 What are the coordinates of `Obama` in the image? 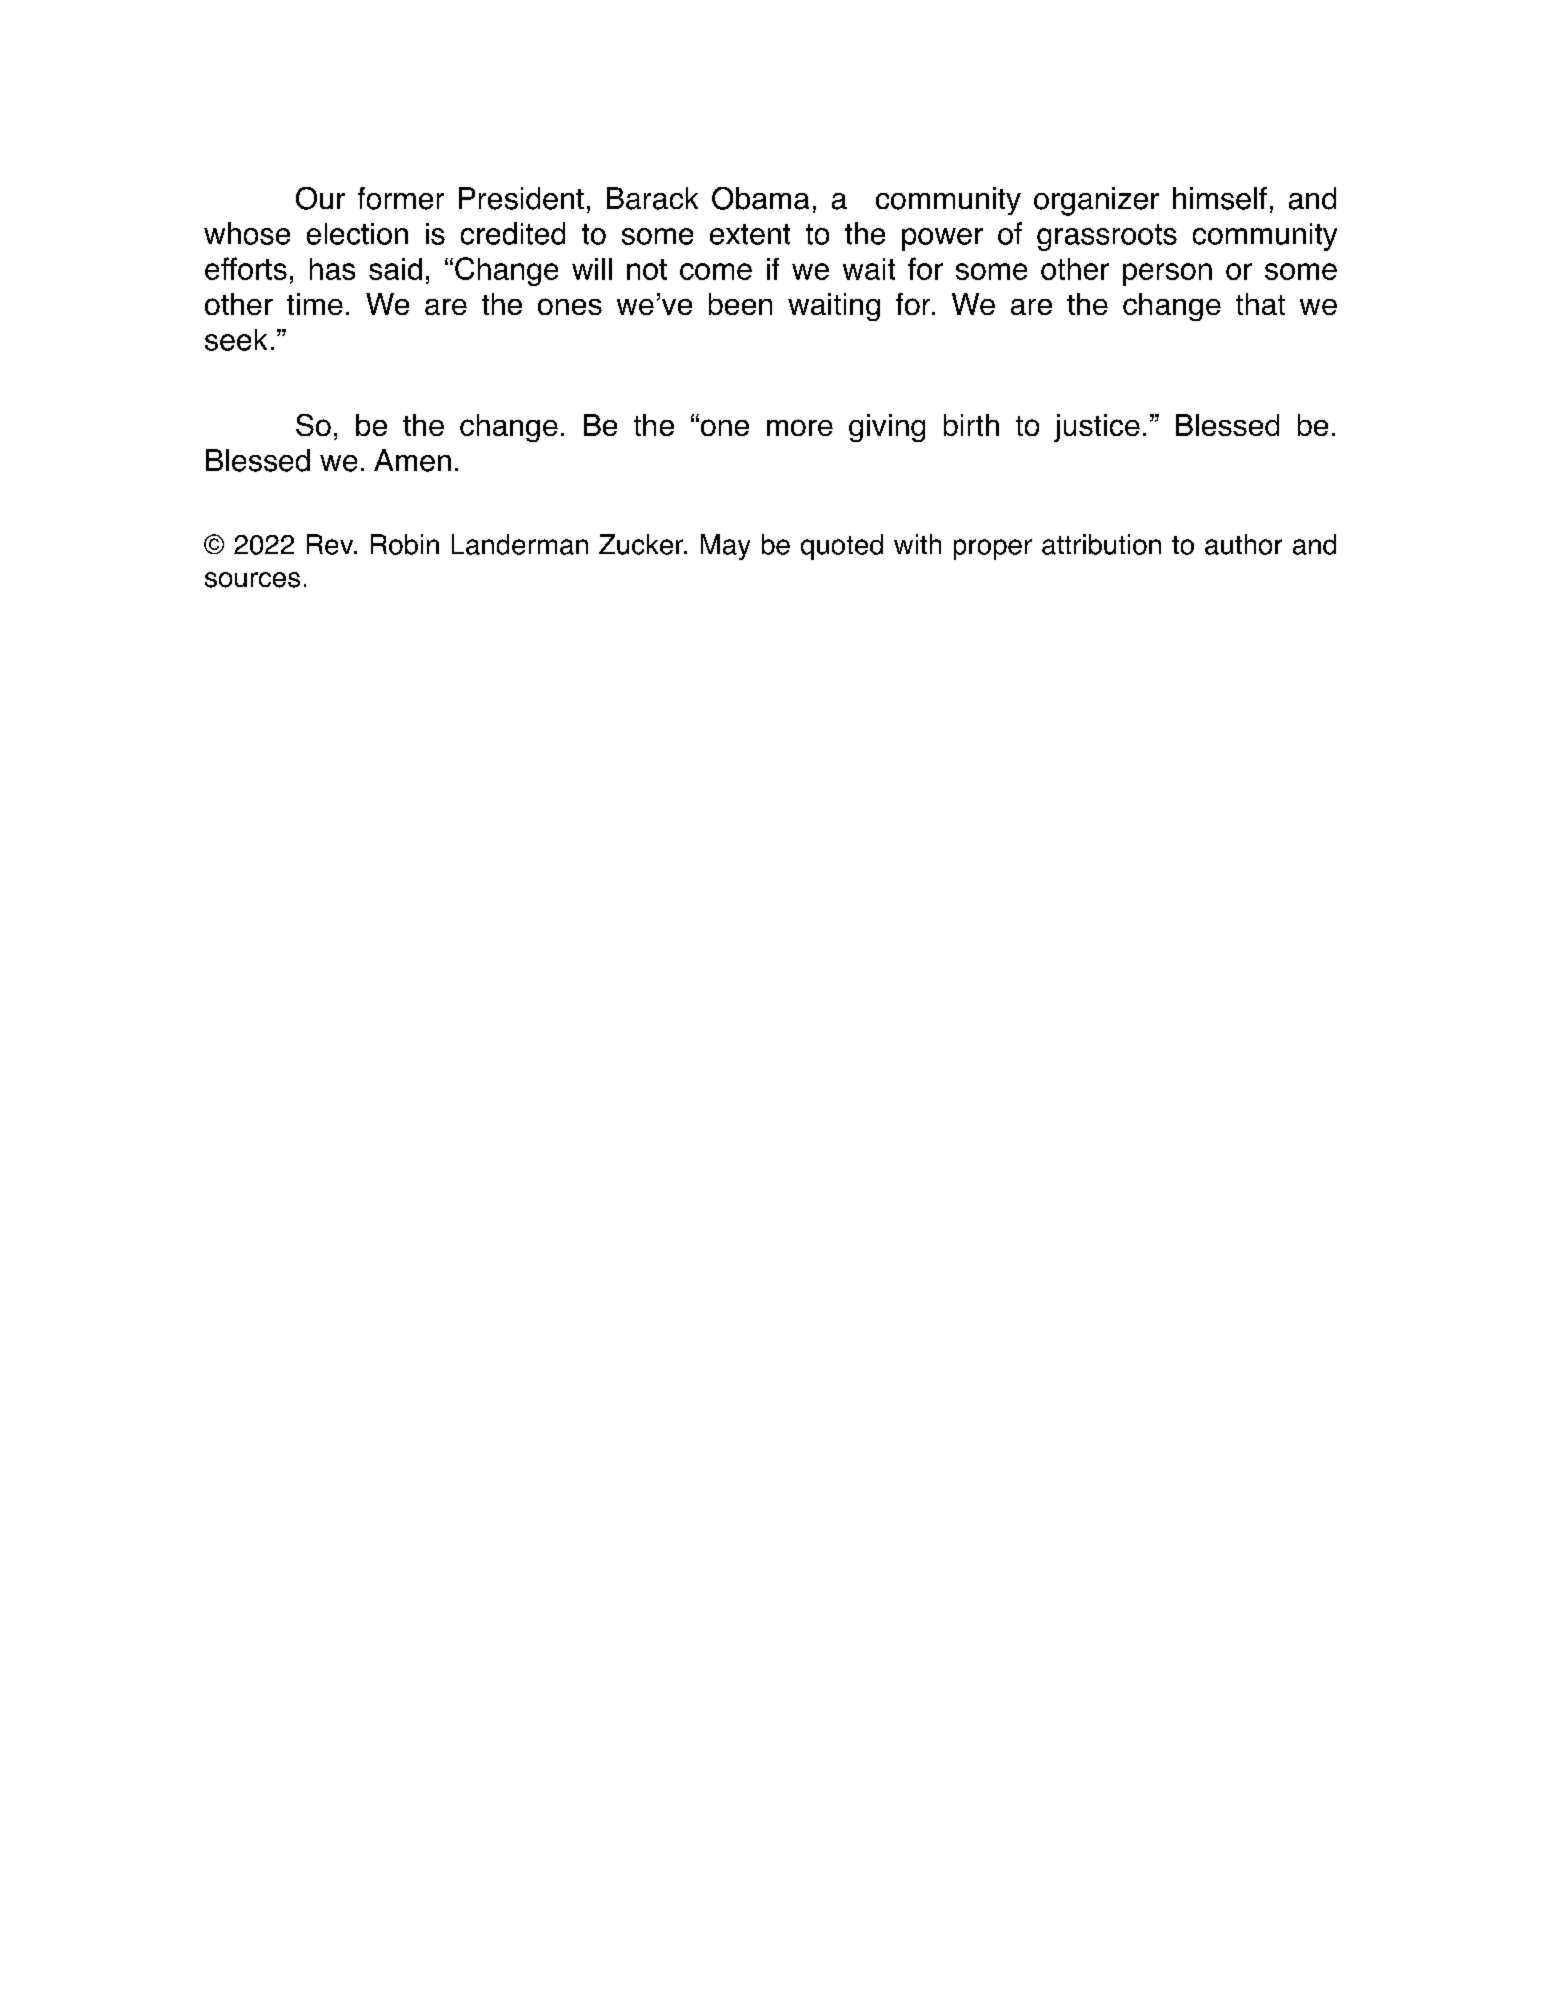 It's located at (760, 198).
